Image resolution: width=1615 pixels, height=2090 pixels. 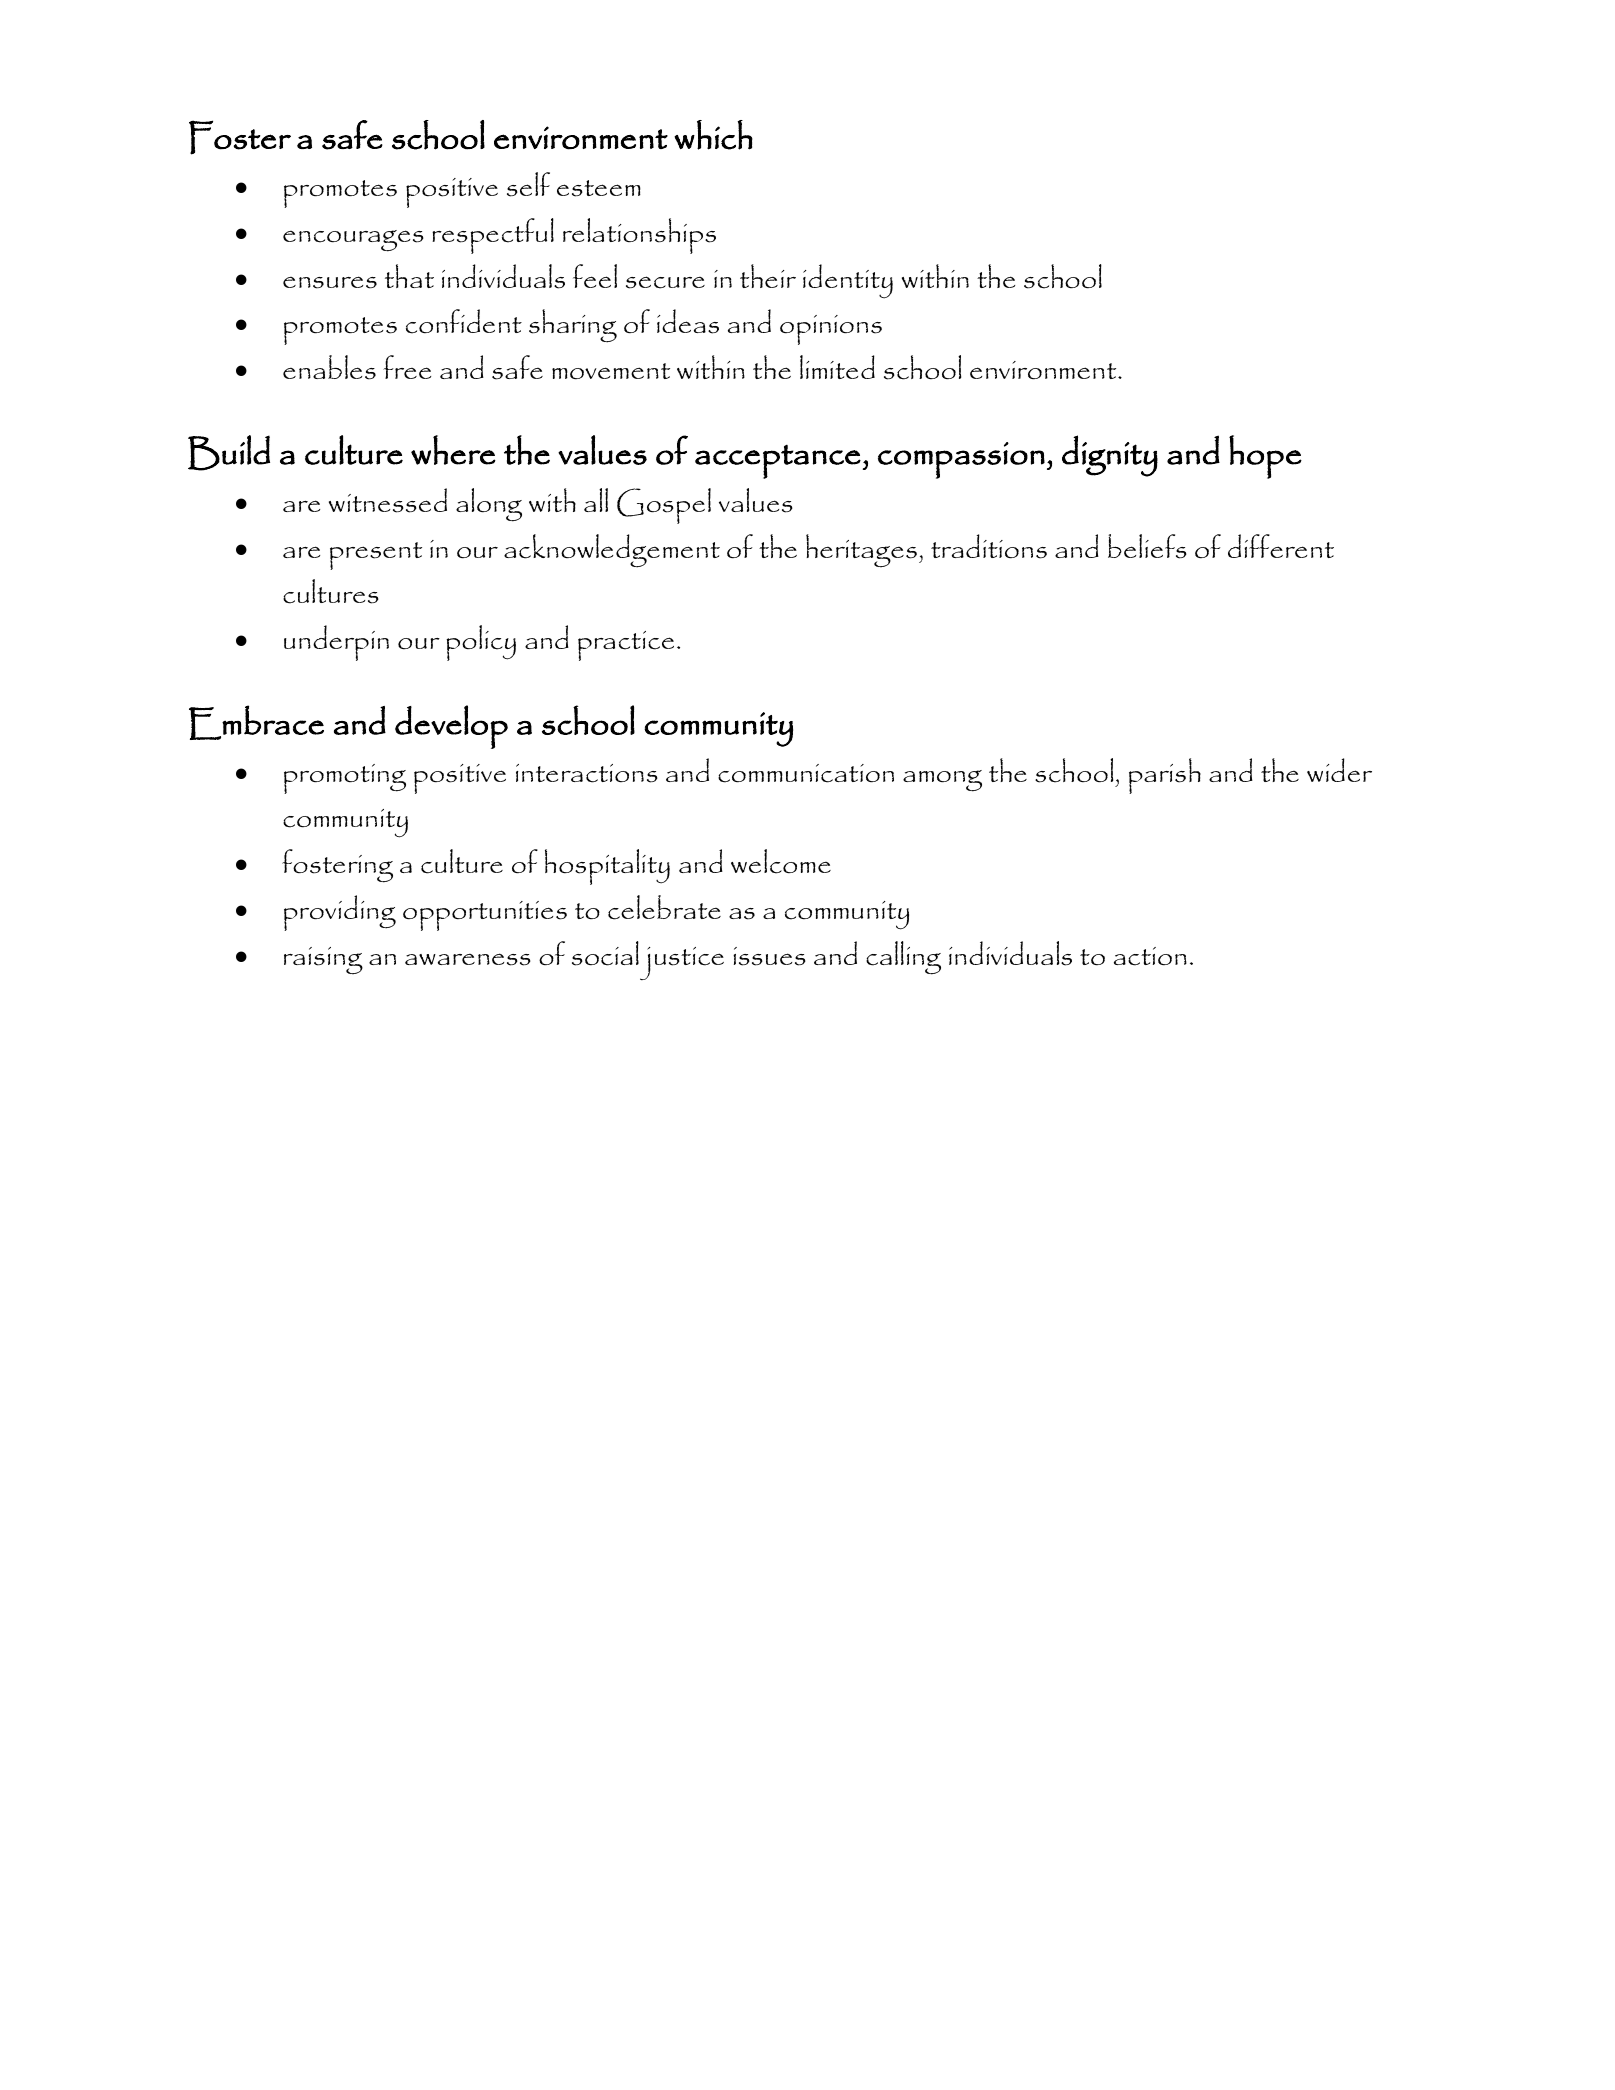 What do you see at coordinates (376, 556) in the image?
I see `present` at bounding box center [376, 556].
